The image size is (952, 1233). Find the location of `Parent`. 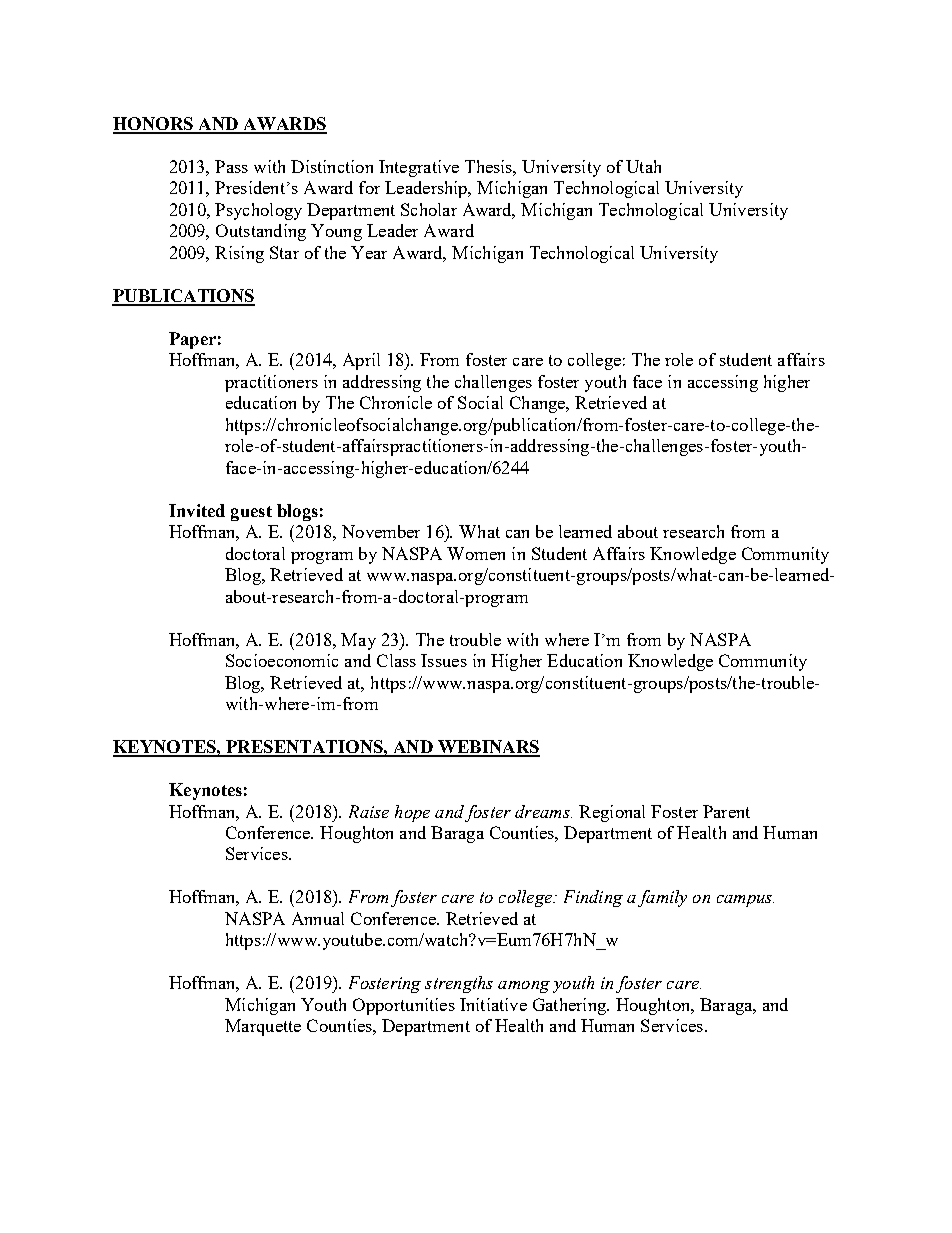

Parent is located at coordinates (726, 811).
